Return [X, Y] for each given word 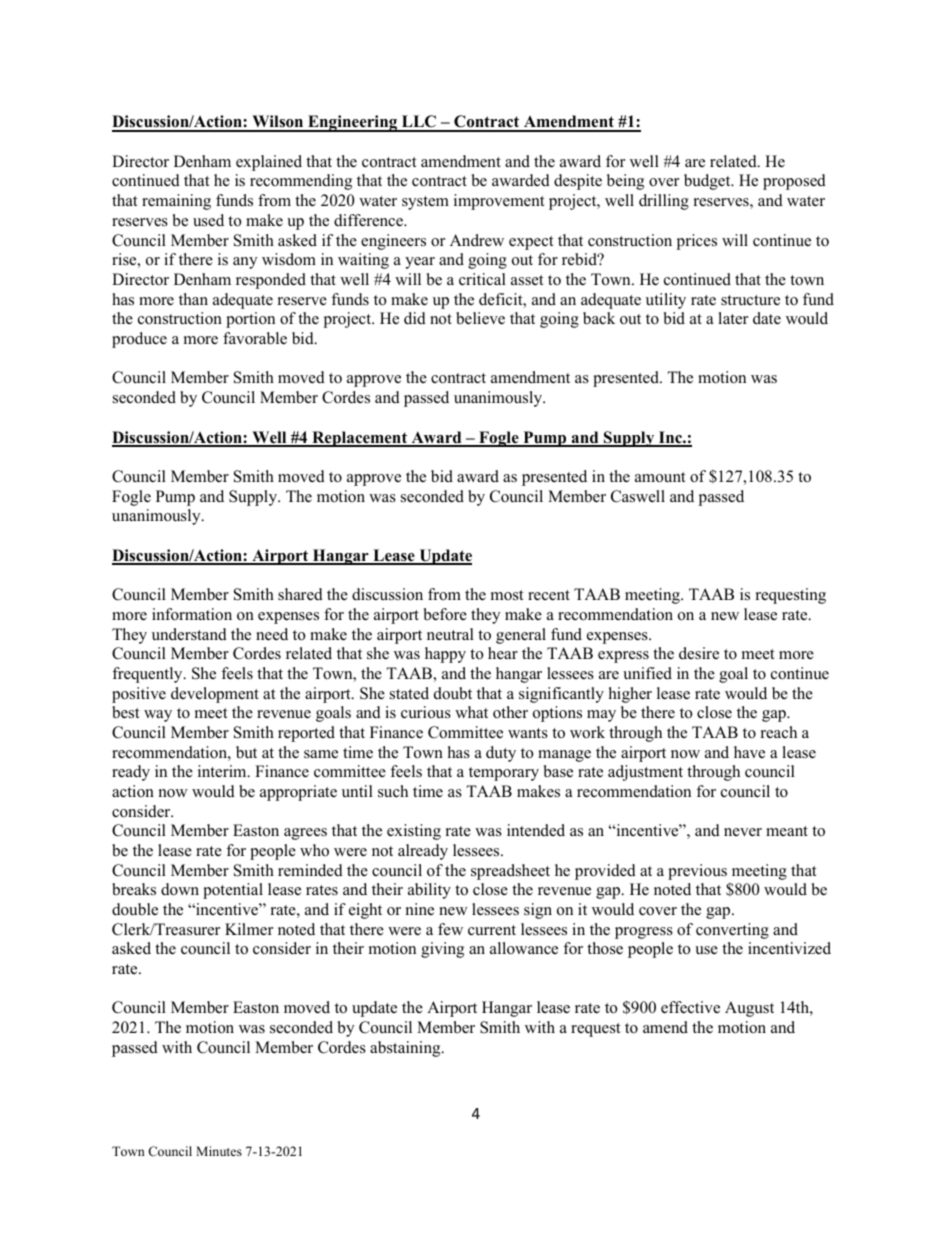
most [507, 595]
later [733, 318]
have [749, 752]
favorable [255, 338]
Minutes [219, 1151]
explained [269, 163]
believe [480, 318]
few [450, 929]
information [192, 614]
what [471, 712]
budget [708, 182]
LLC [419, 123]
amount [660, 477]
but [246, 752]
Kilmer [249, 929]
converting [732, 931]
